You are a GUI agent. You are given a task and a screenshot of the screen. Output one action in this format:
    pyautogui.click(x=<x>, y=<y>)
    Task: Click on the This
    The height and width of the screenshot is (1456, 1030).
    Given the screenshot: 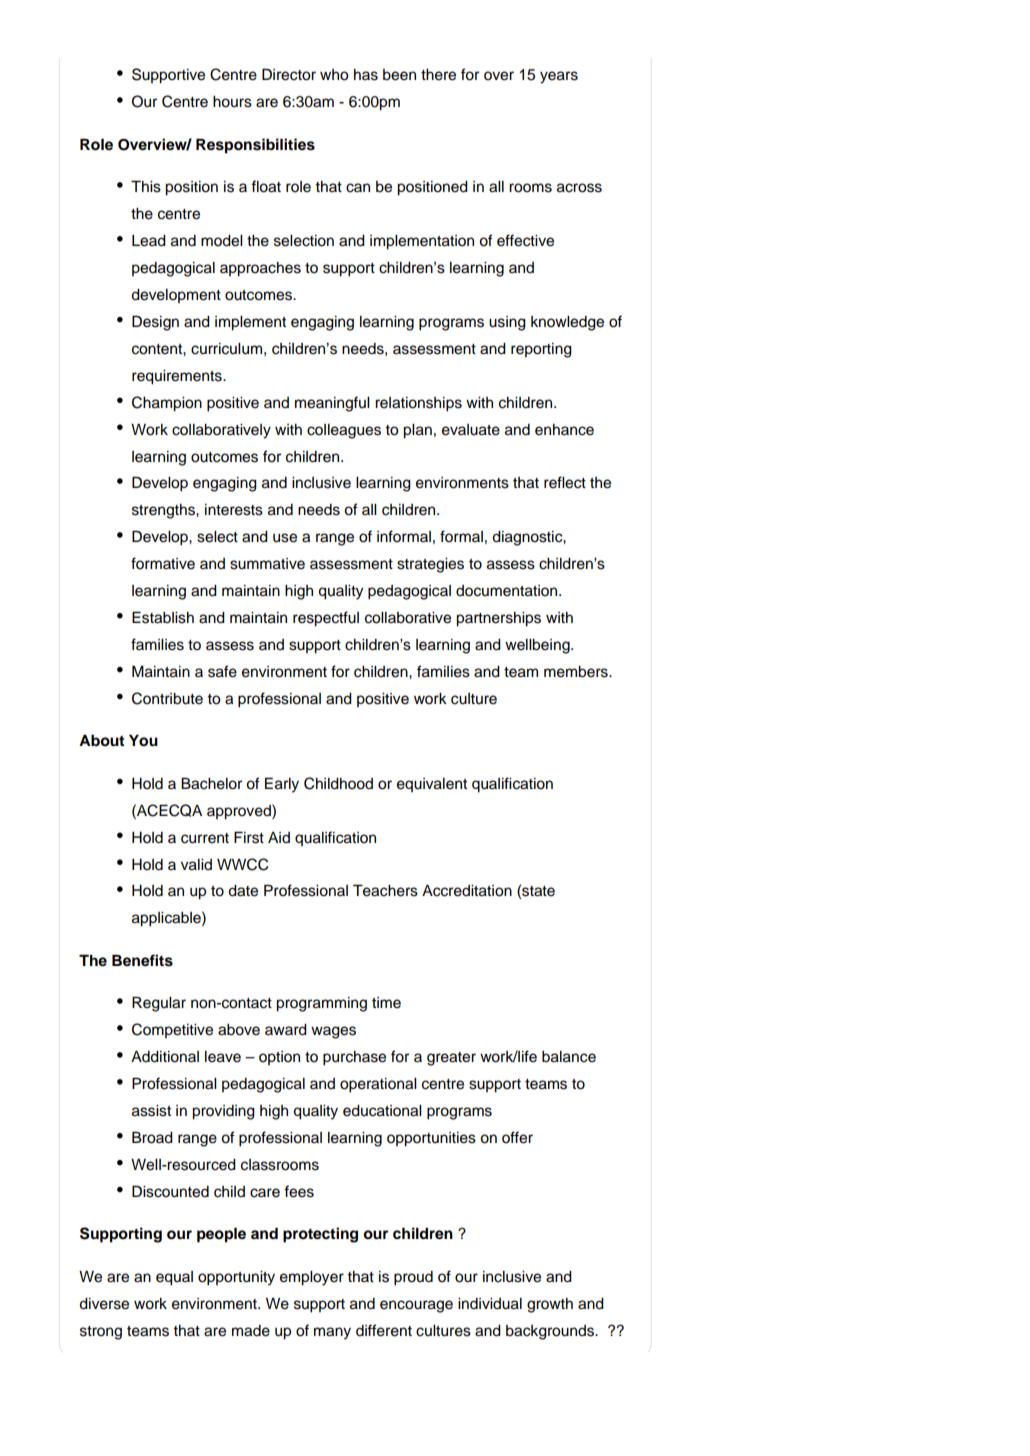 What is the action you would take?
    pyautogui.click(x=146, y=186)
